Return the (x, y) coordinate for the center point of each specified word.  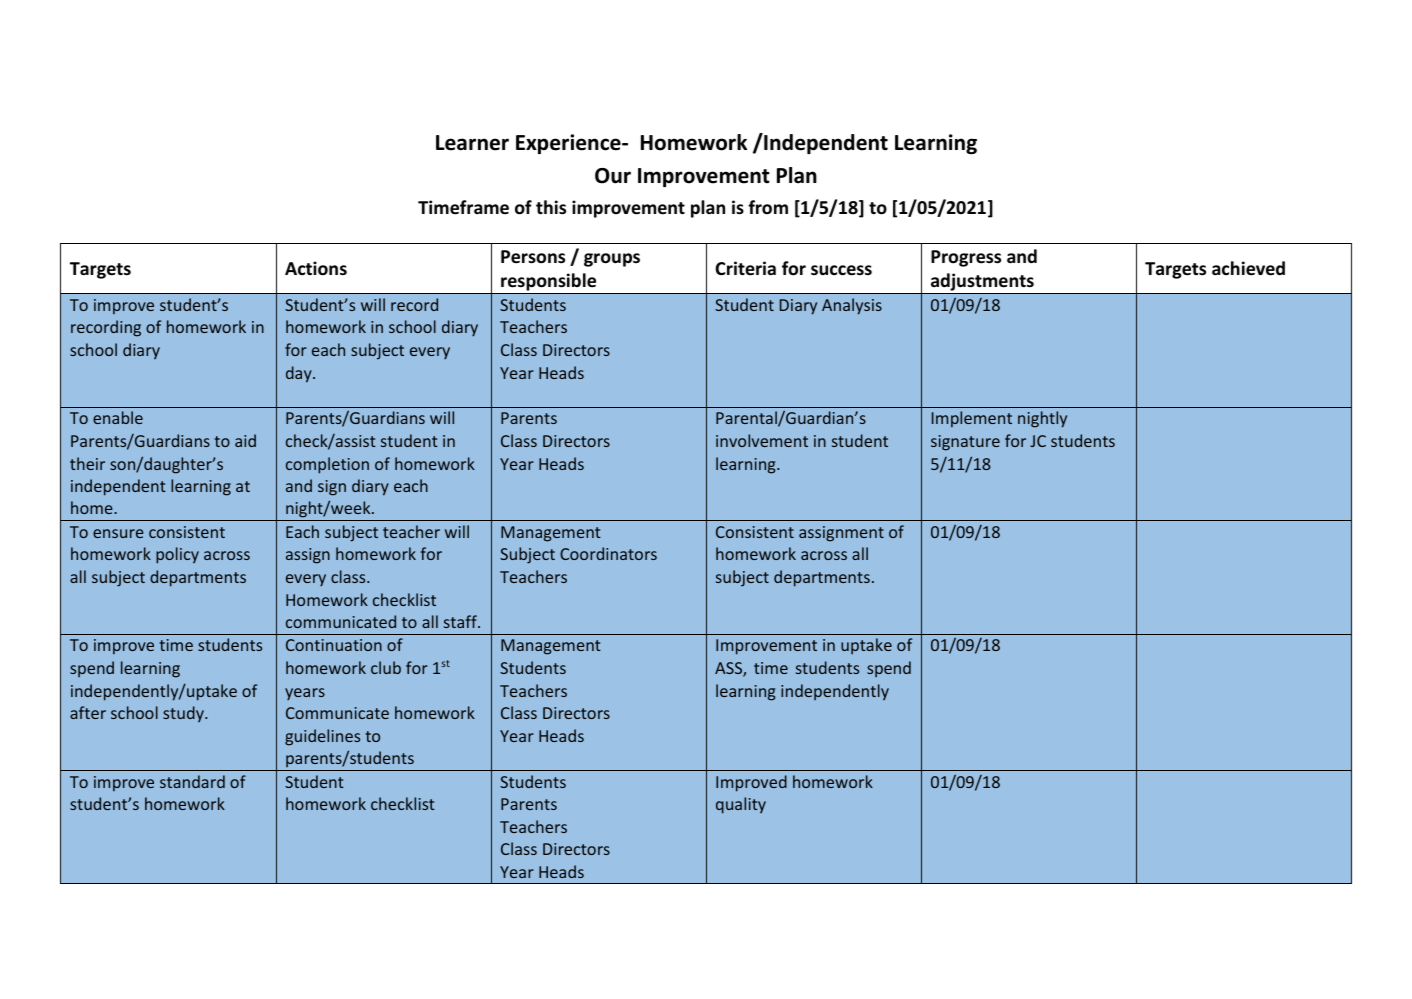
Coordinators (608, 553)
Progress (966, 258)
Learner (472, 143)
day (300, 374)
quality (741, 805)
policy (177, 555)
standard (192, 781)
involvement (762, 440)
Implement (972, 419)
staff (461, 621)
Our (613, 176)
